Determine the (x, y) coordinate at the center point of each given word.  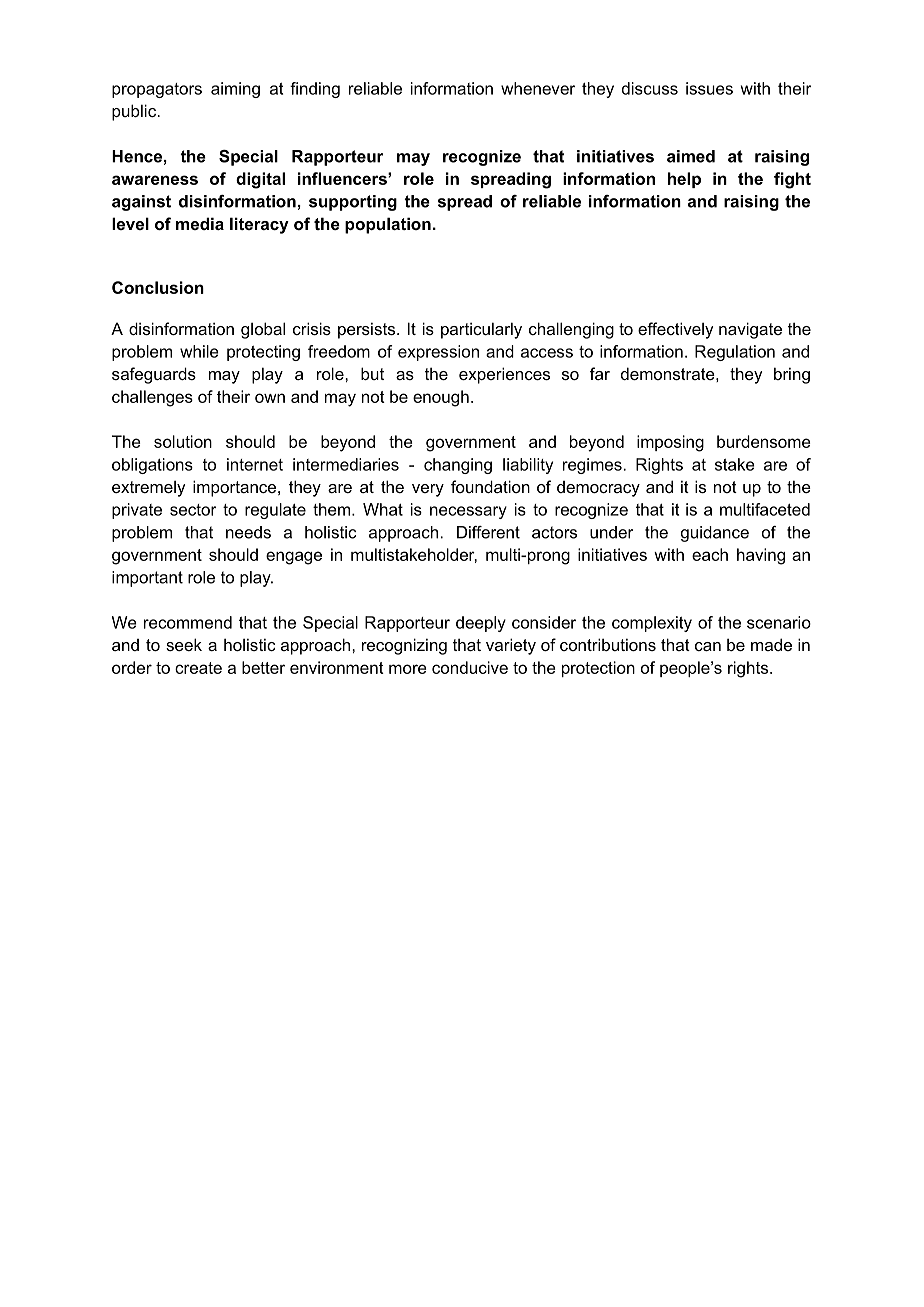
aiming (235, 90)
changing (458, 466)
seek (184, 644)
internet (255, 464)
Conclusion (158, 287)
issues (709, 88)
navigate (750, 330)
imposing (670, 443)
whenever (538, 88)
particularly (481, 330)
